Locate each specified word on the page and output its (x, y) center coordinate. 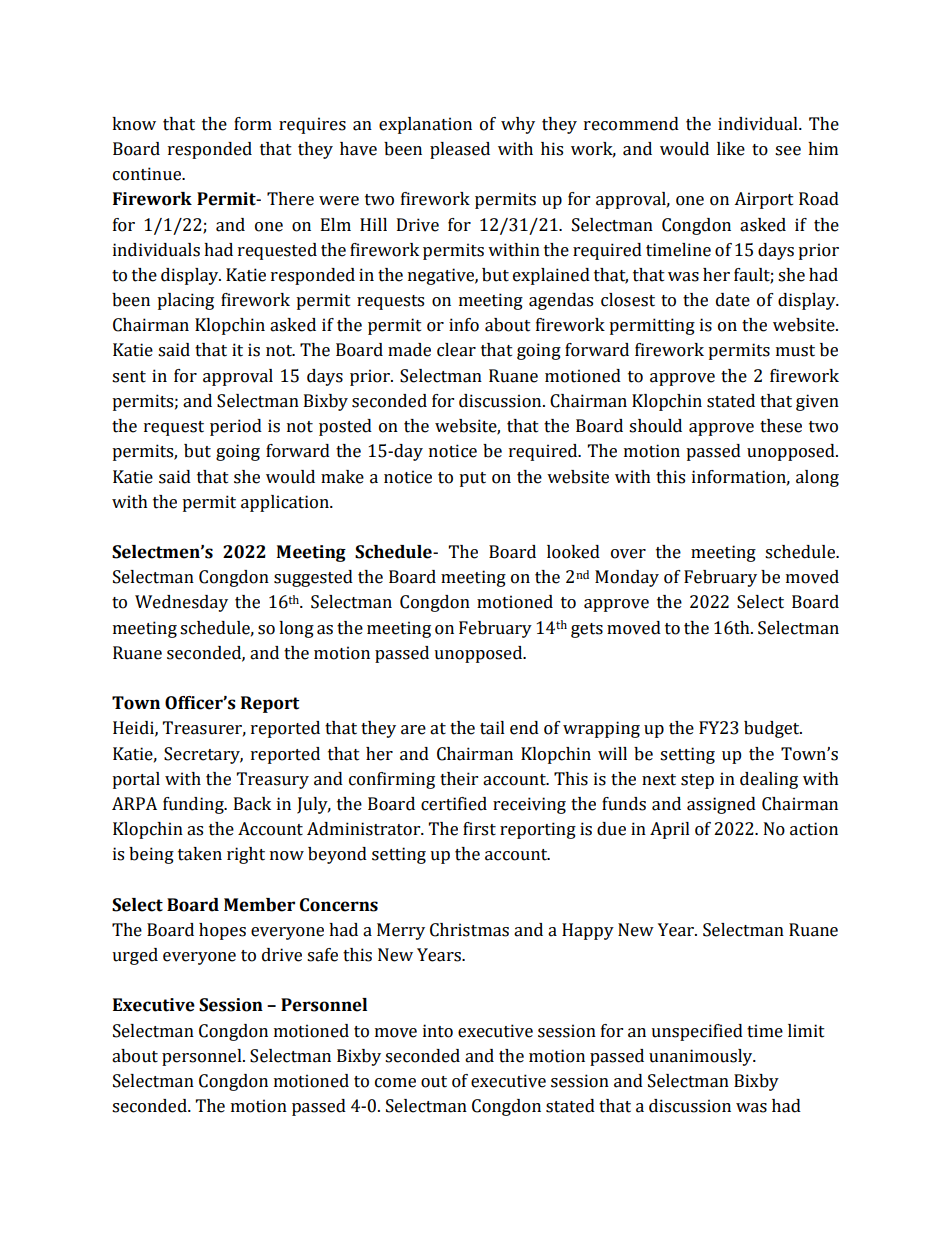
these (781, 426)
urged (135, 956)
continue (148, 174)
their (459, 779)
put (472, 479)
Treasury (273, 780)
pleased (460, 150)
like (731, 149)
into (438, 1031)
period (236, 427)
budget (773, 729)
